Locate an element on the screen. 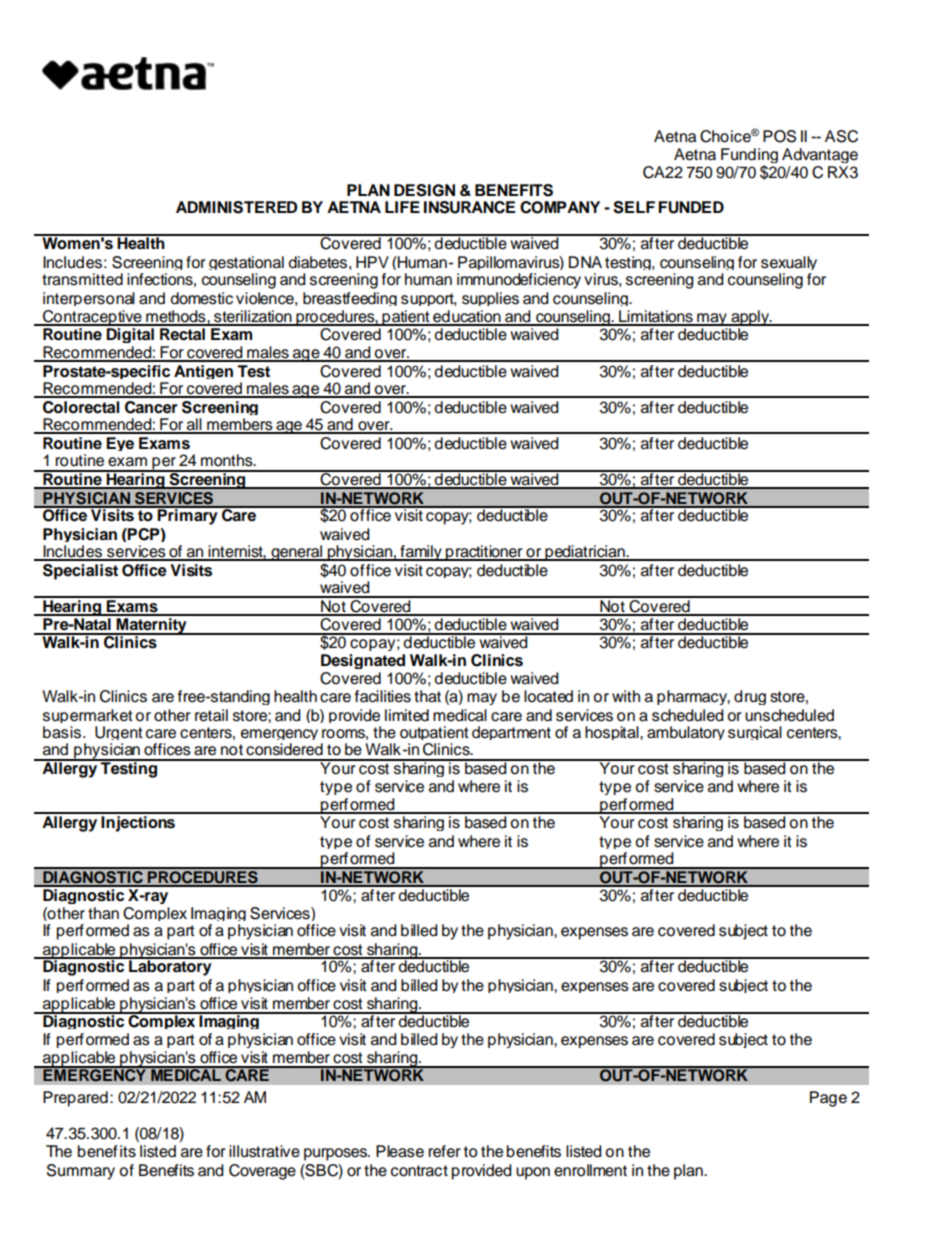  Summary is located at coordinates (81, 1172).
